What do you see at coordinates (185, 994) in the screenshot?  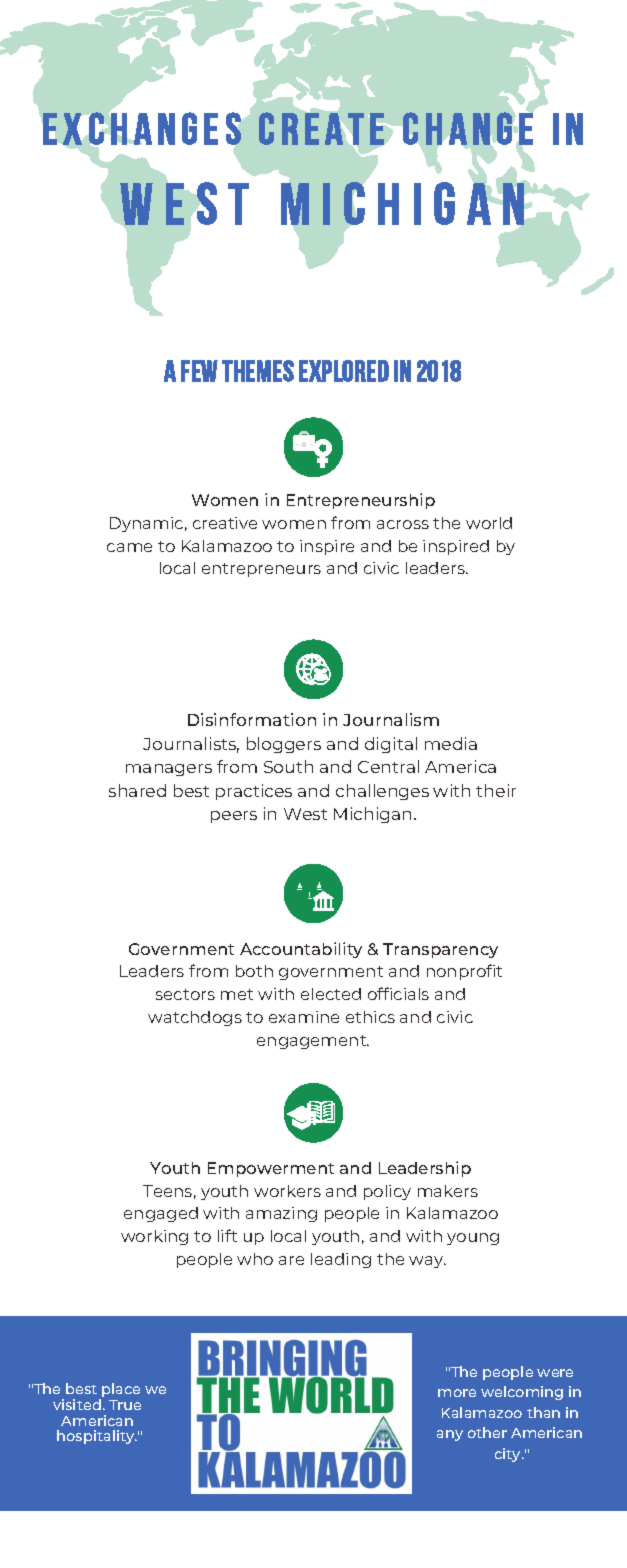 I see `sectors` at bounding box center [185, 994].
